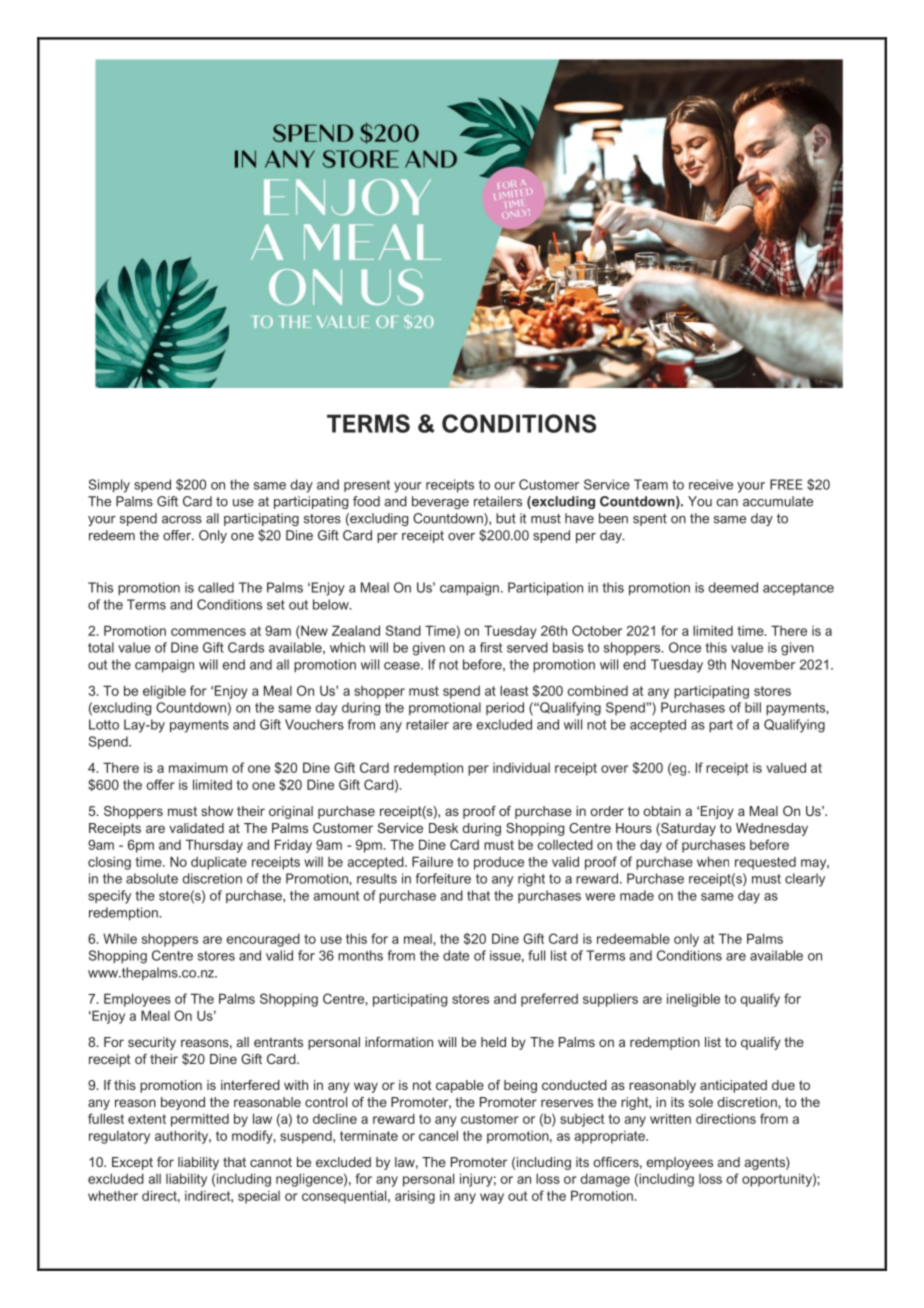 The image size is (924, 1308). What do you see at coordinates (685, 647) in the document?
I see `Once` at bounding box center [685, 647].
